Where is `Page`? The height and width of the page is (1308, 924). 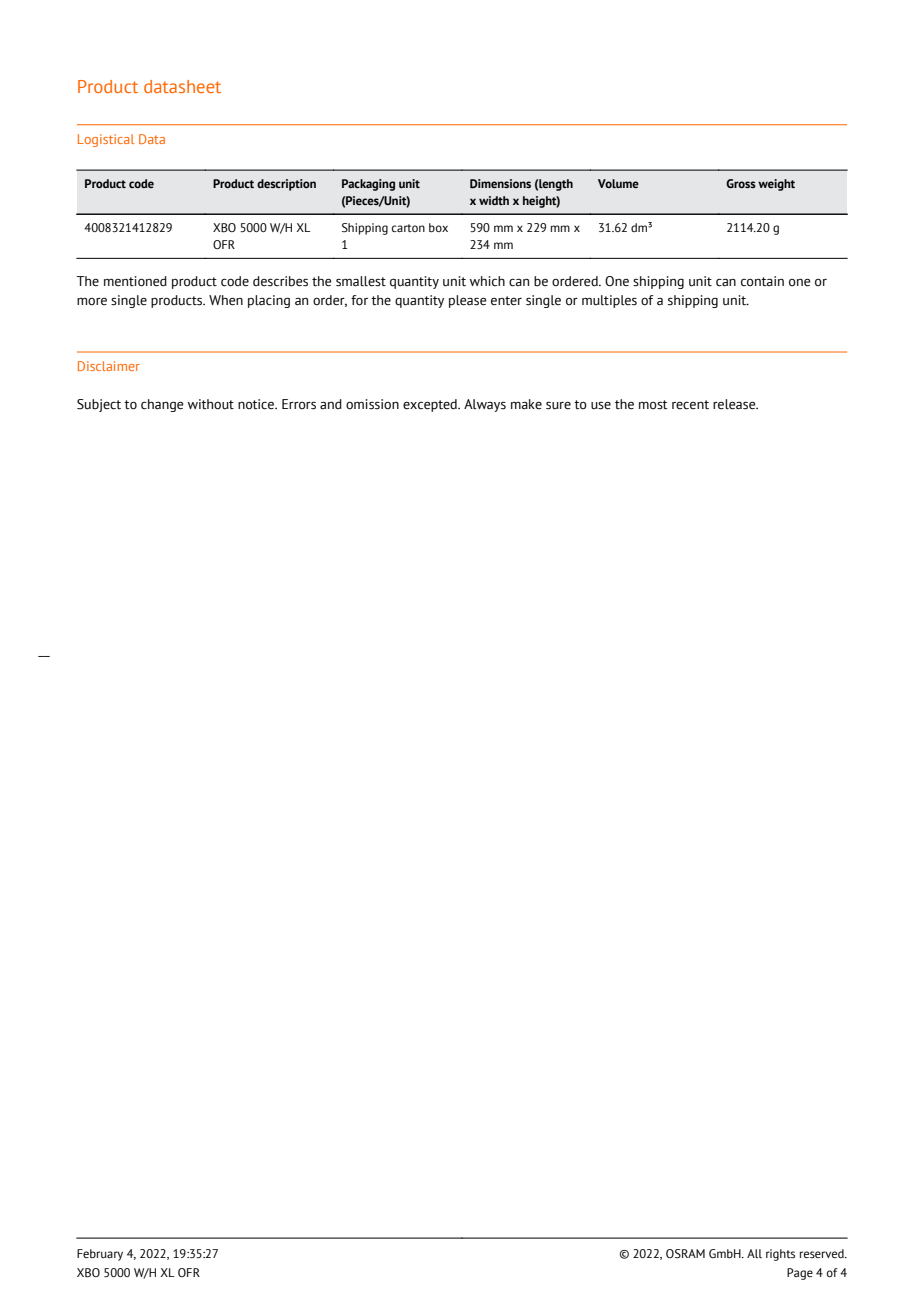
Page is located at coordinates (800, 1274).
